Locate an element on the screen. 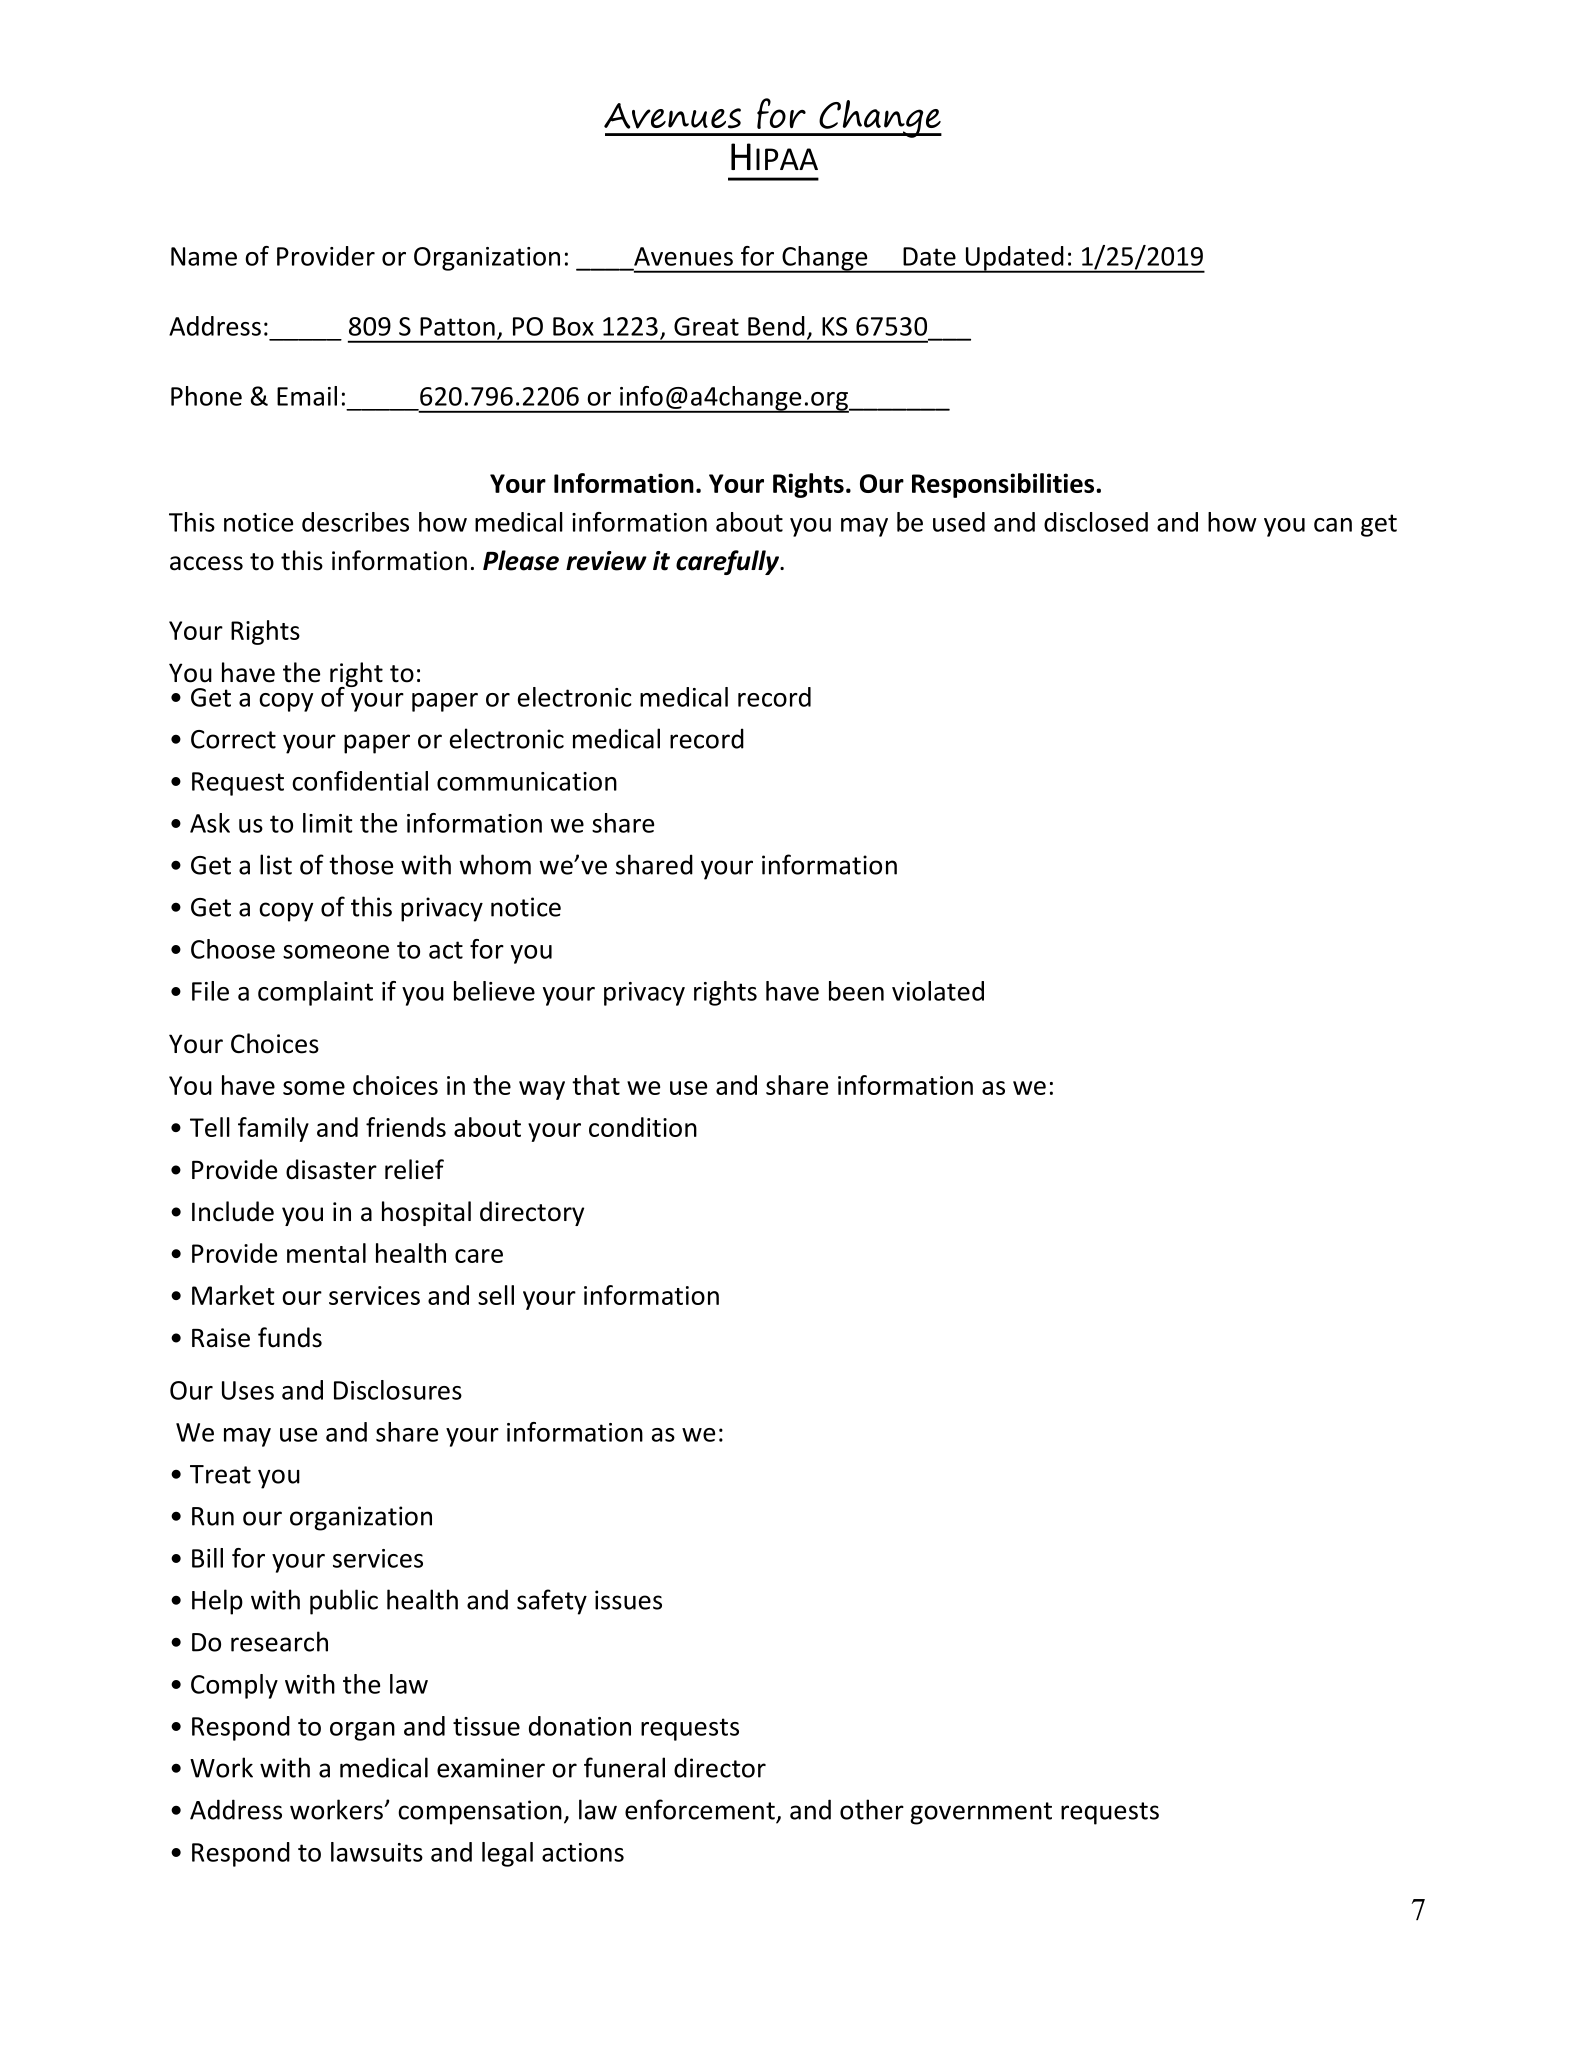 This screenshot has width=1595, height=2064. government is located at coordinates (981, 1813).
